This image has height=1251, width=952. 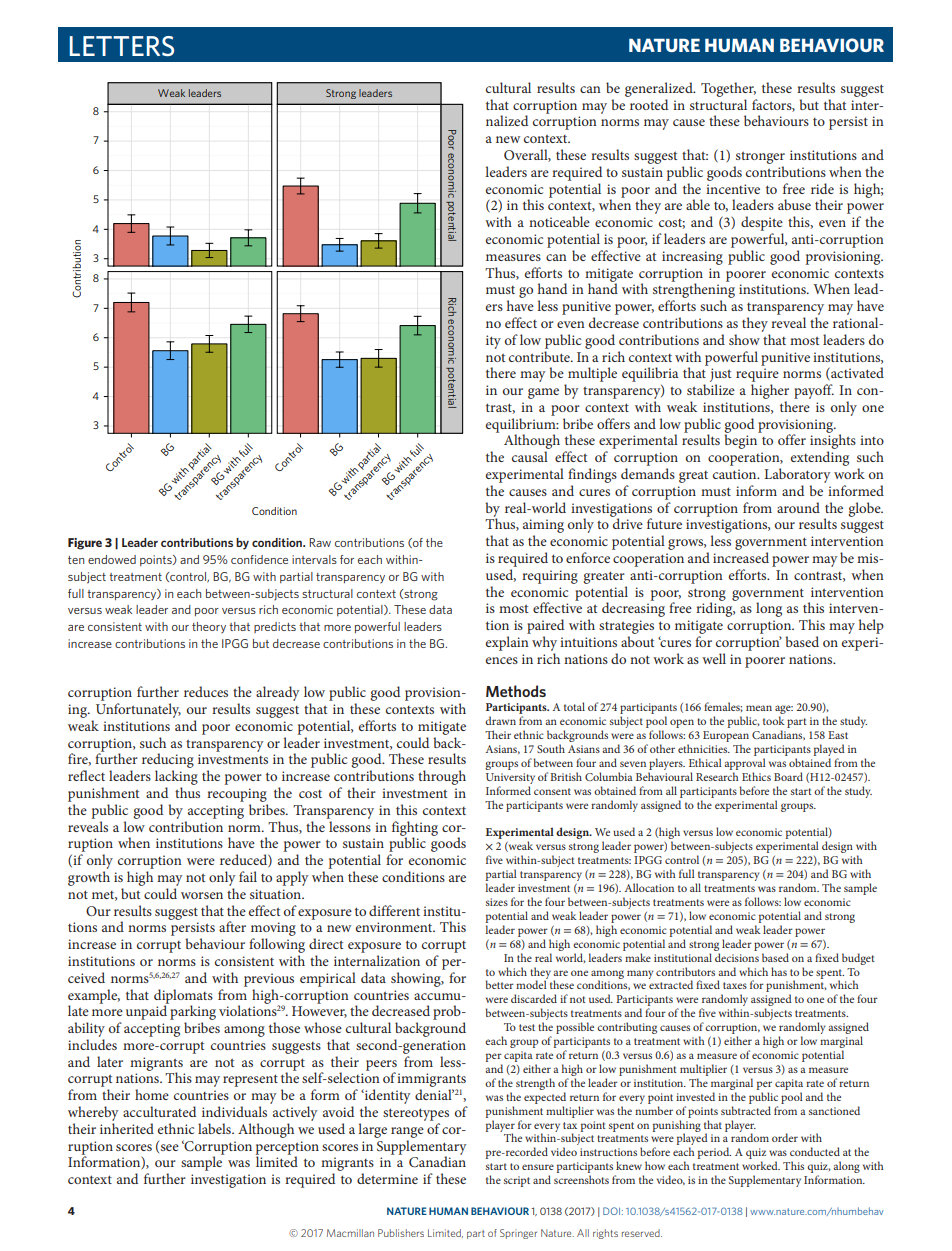 I want to click on explain, so click(x=507, y=643).
